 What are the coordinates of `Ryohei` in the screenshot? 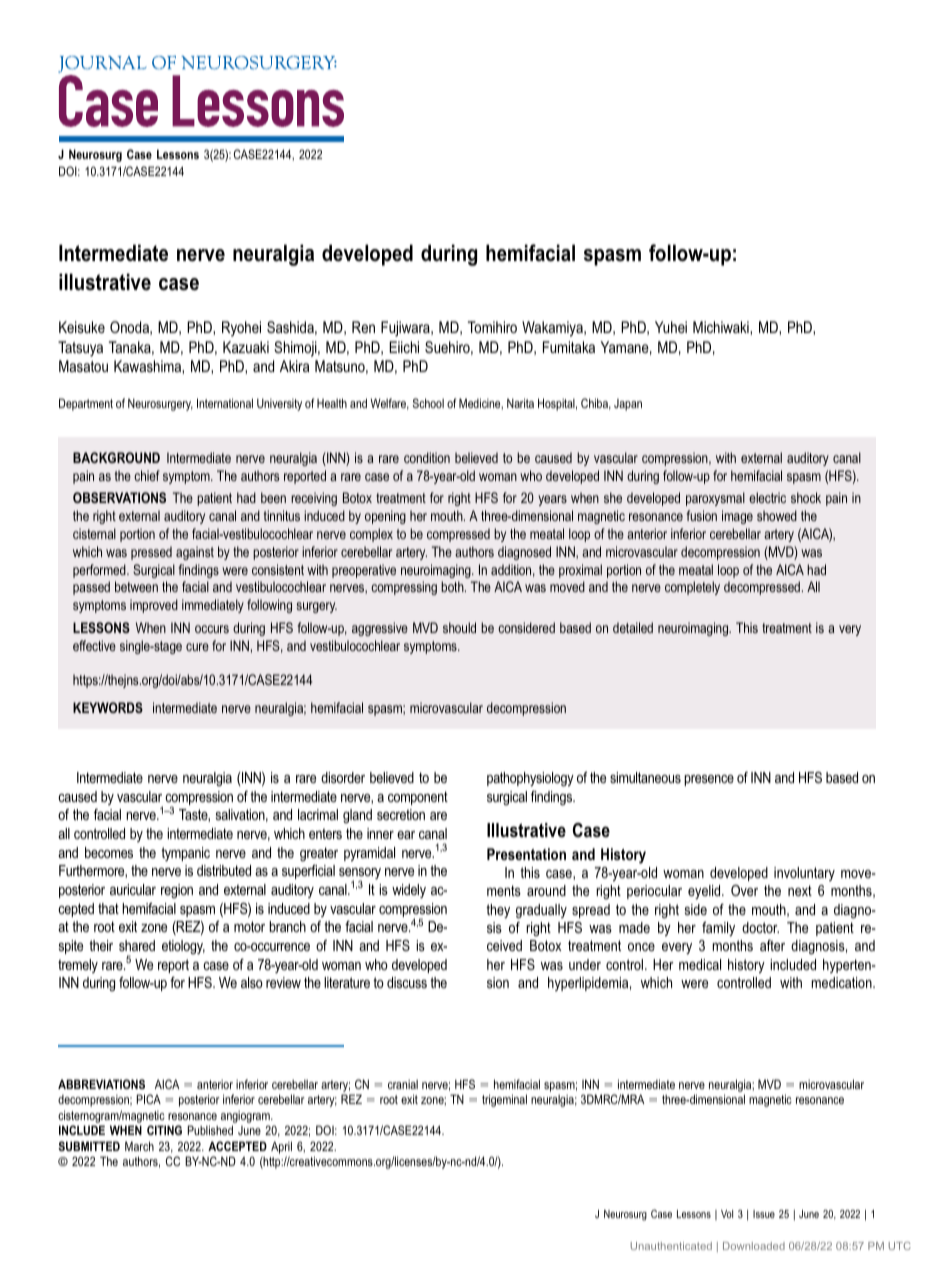 It's located at (241, 329).
